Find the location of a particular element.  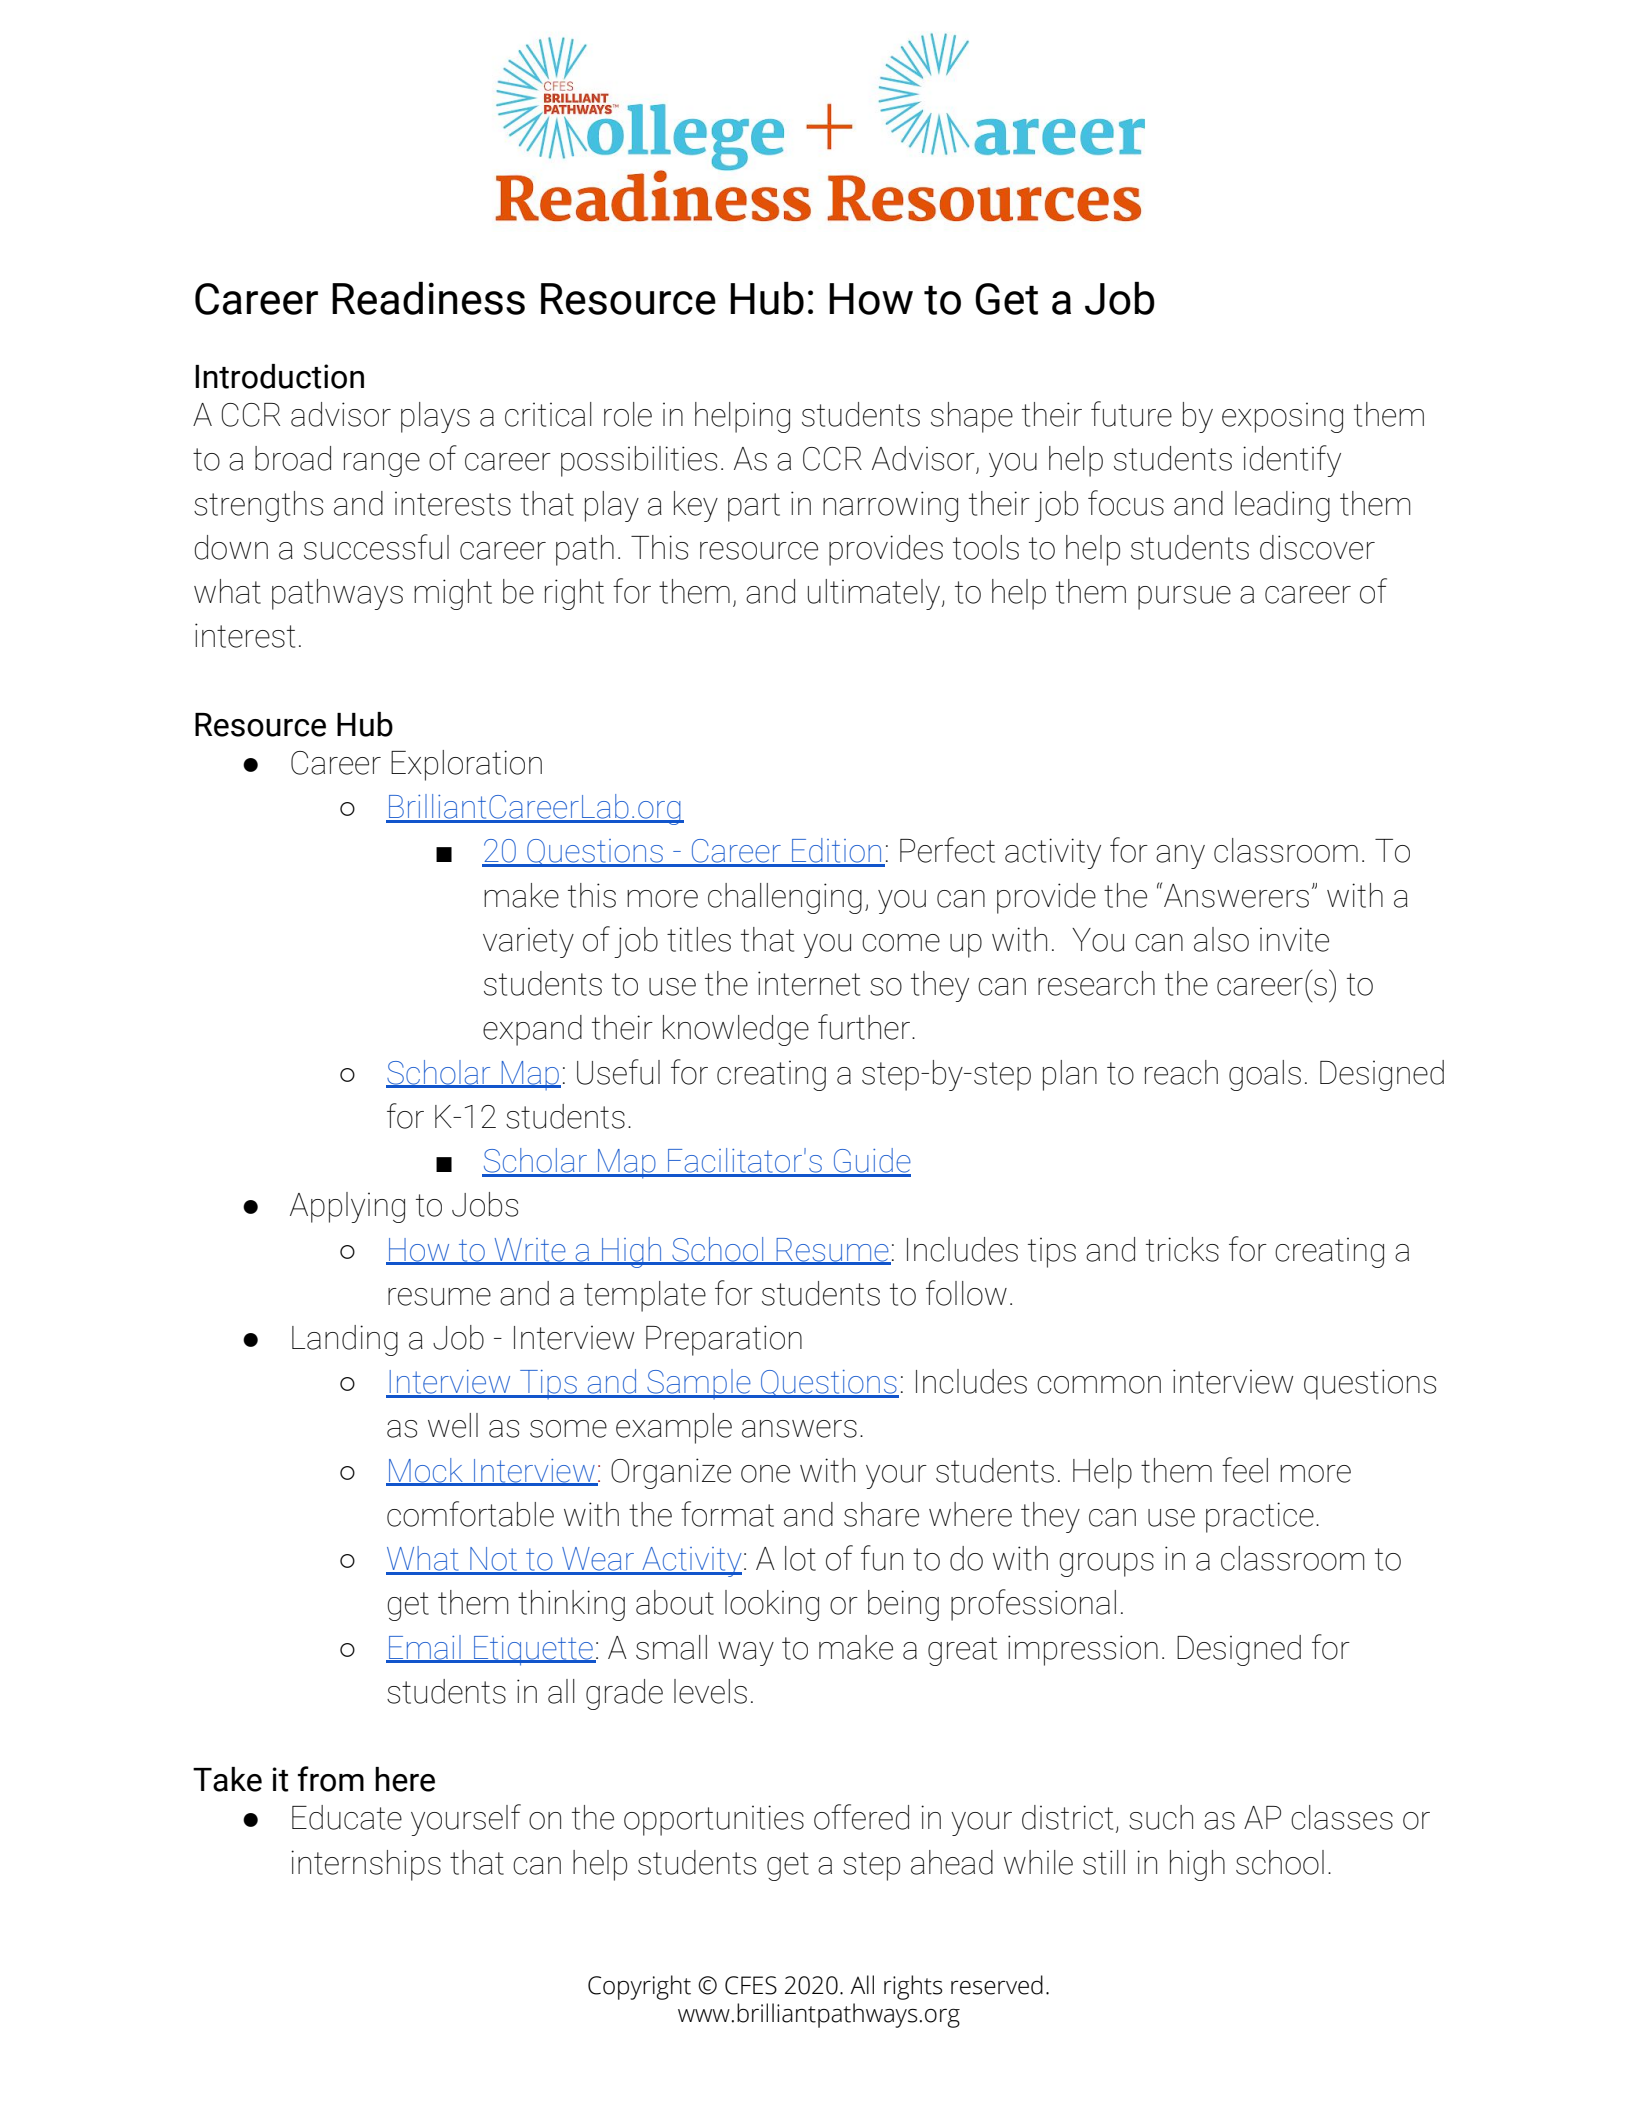

Introduction is located at coordinates (279, 376).
